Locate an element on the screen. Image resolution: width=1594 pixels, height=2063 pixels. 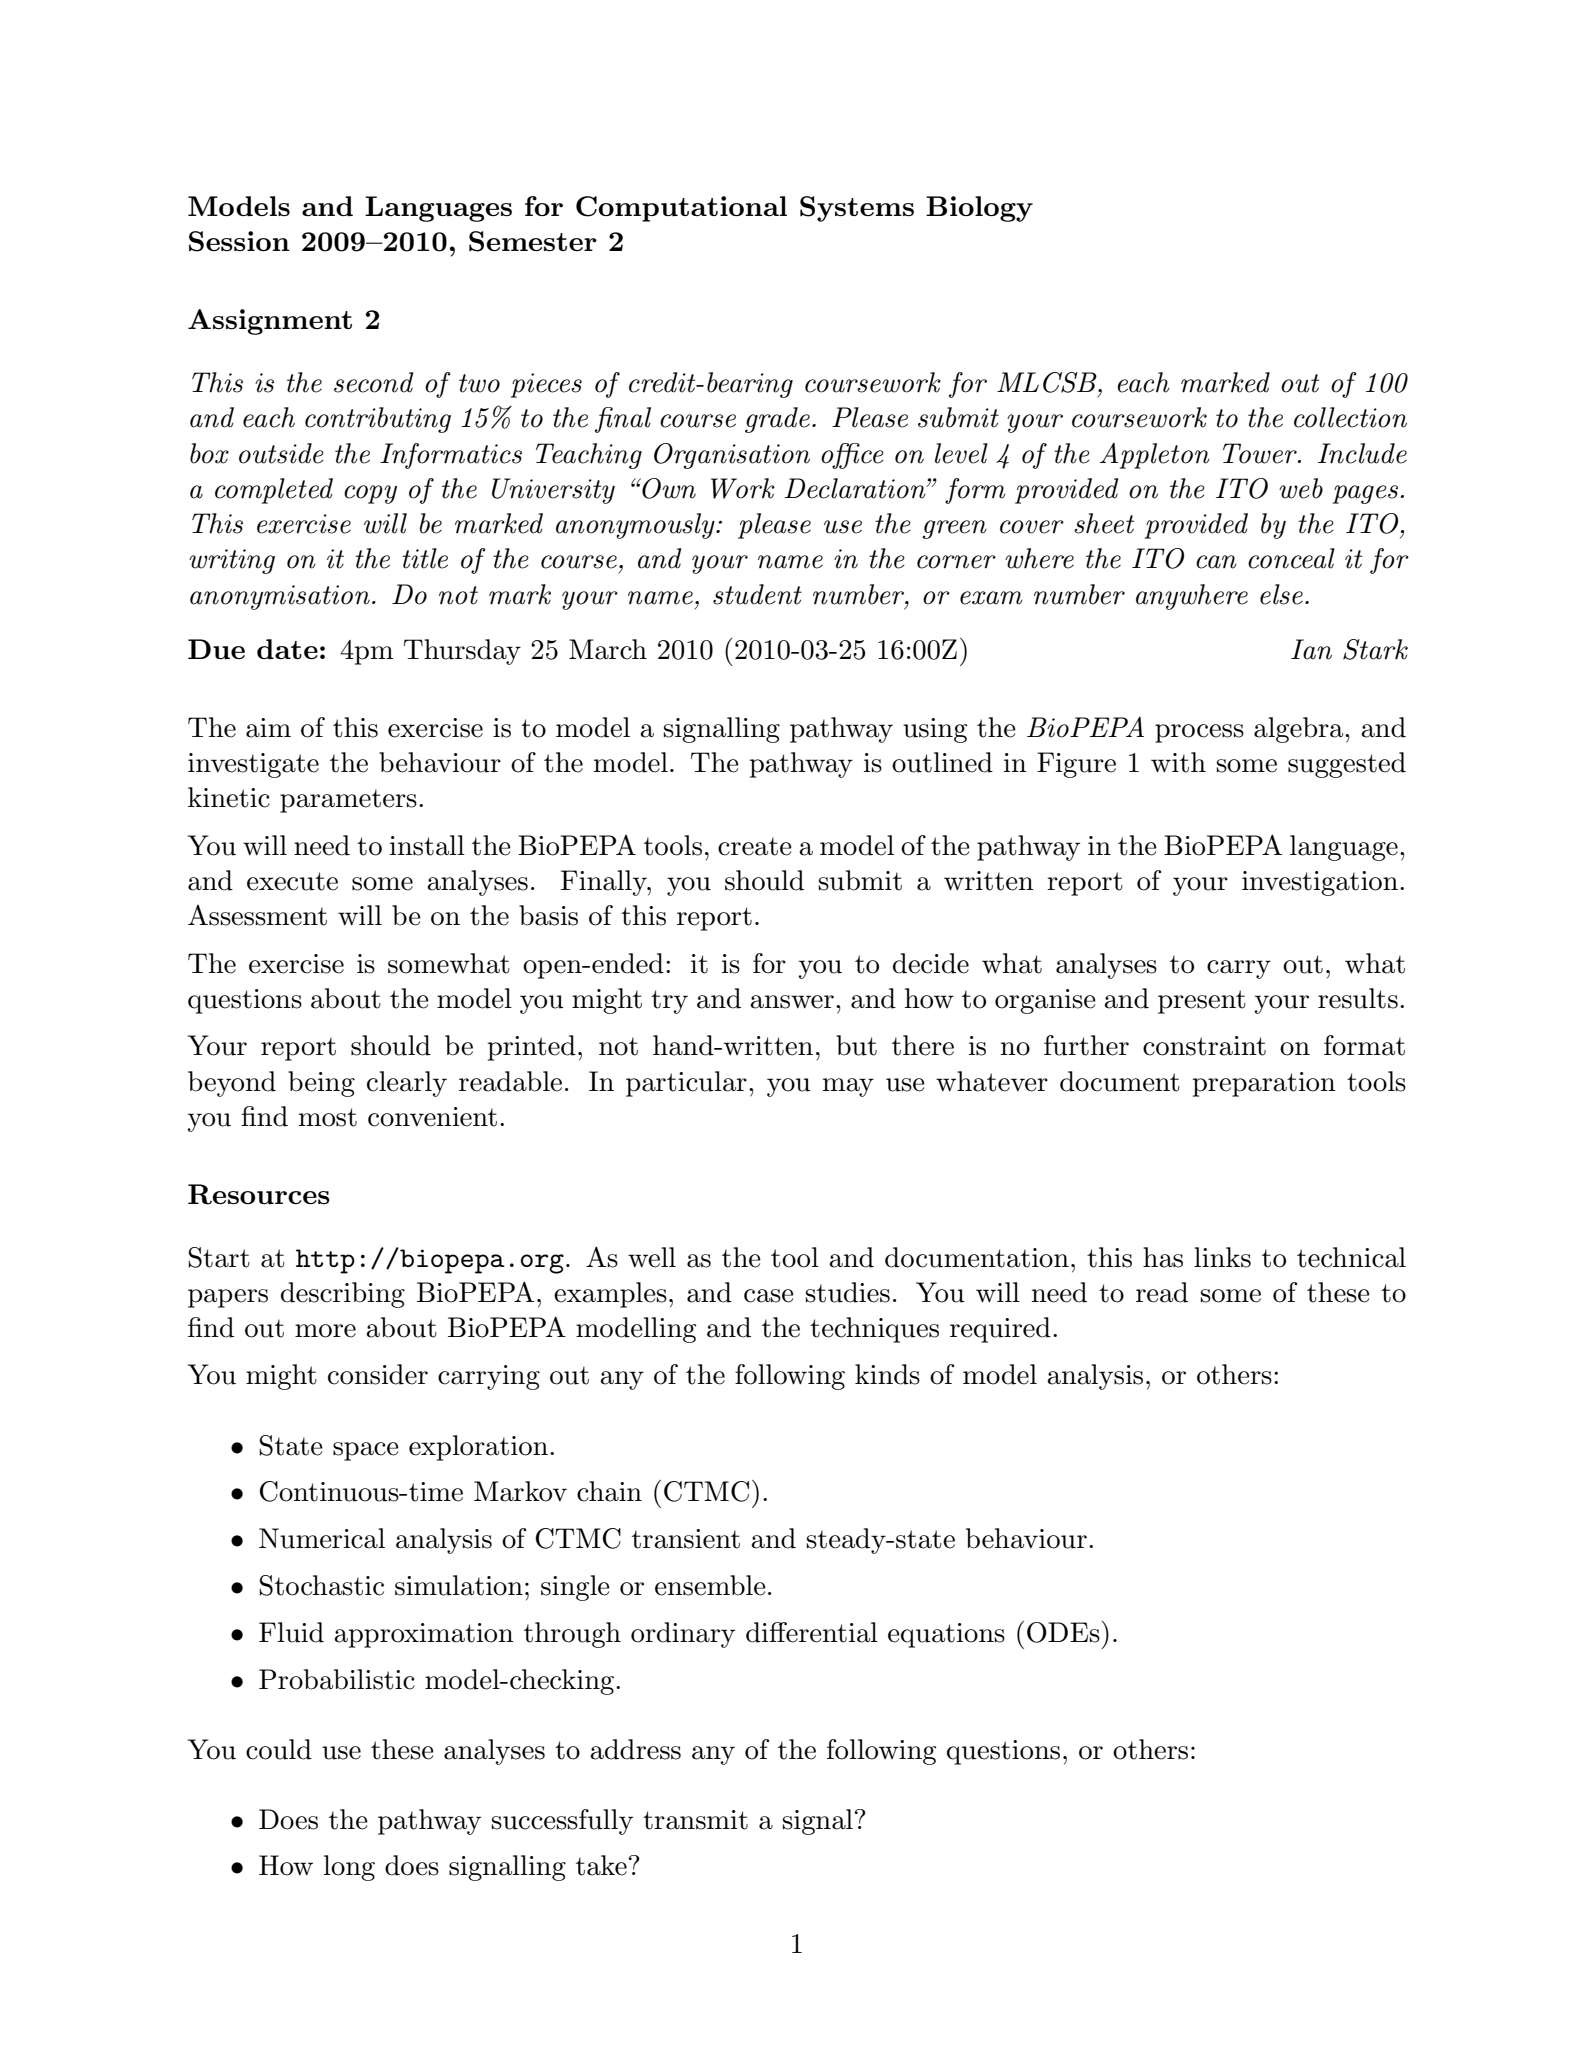
Systems is located at coordinates (857, 209).
